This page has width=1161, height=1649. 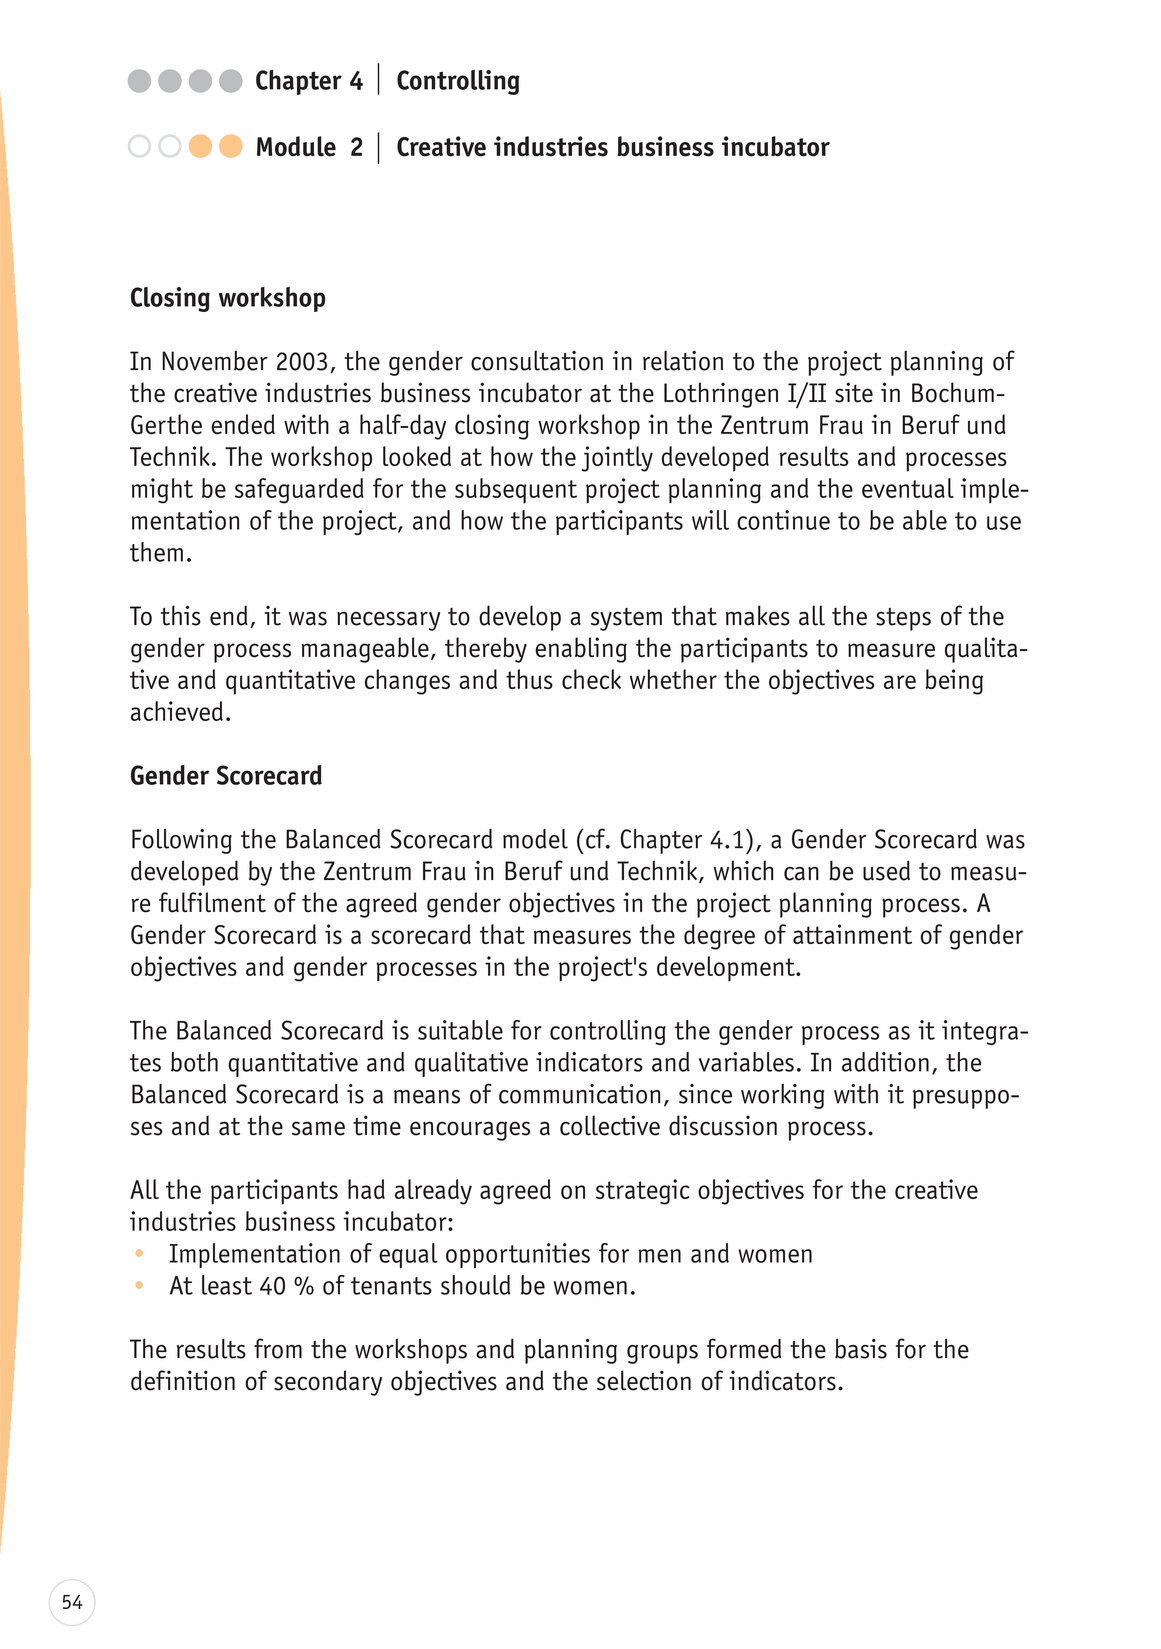 I want to click on steps, so click(x=903, y=619).
